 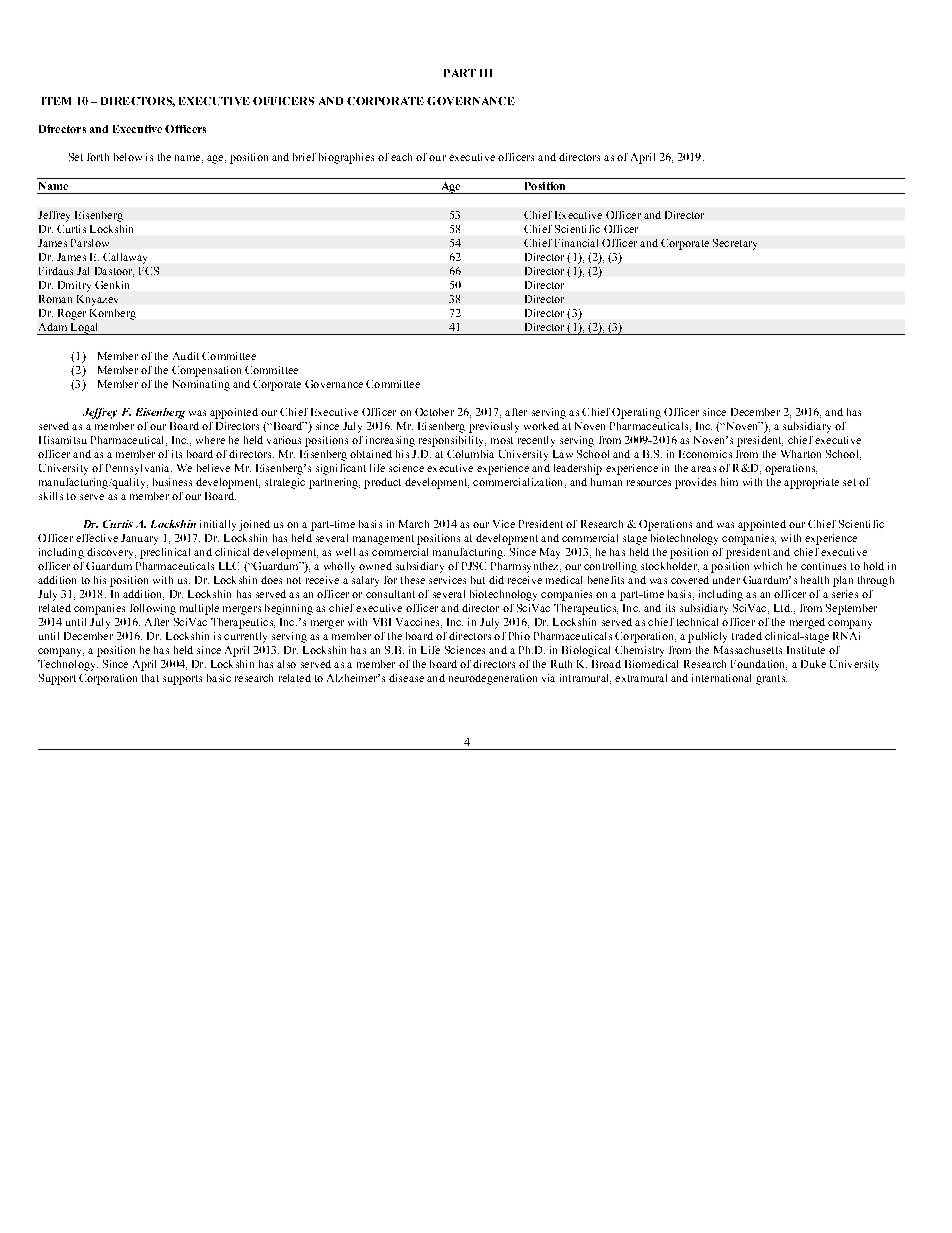 What do you see at coordinates (401, 157) in the image?
I see `each` at bounding box center [401, 157].
